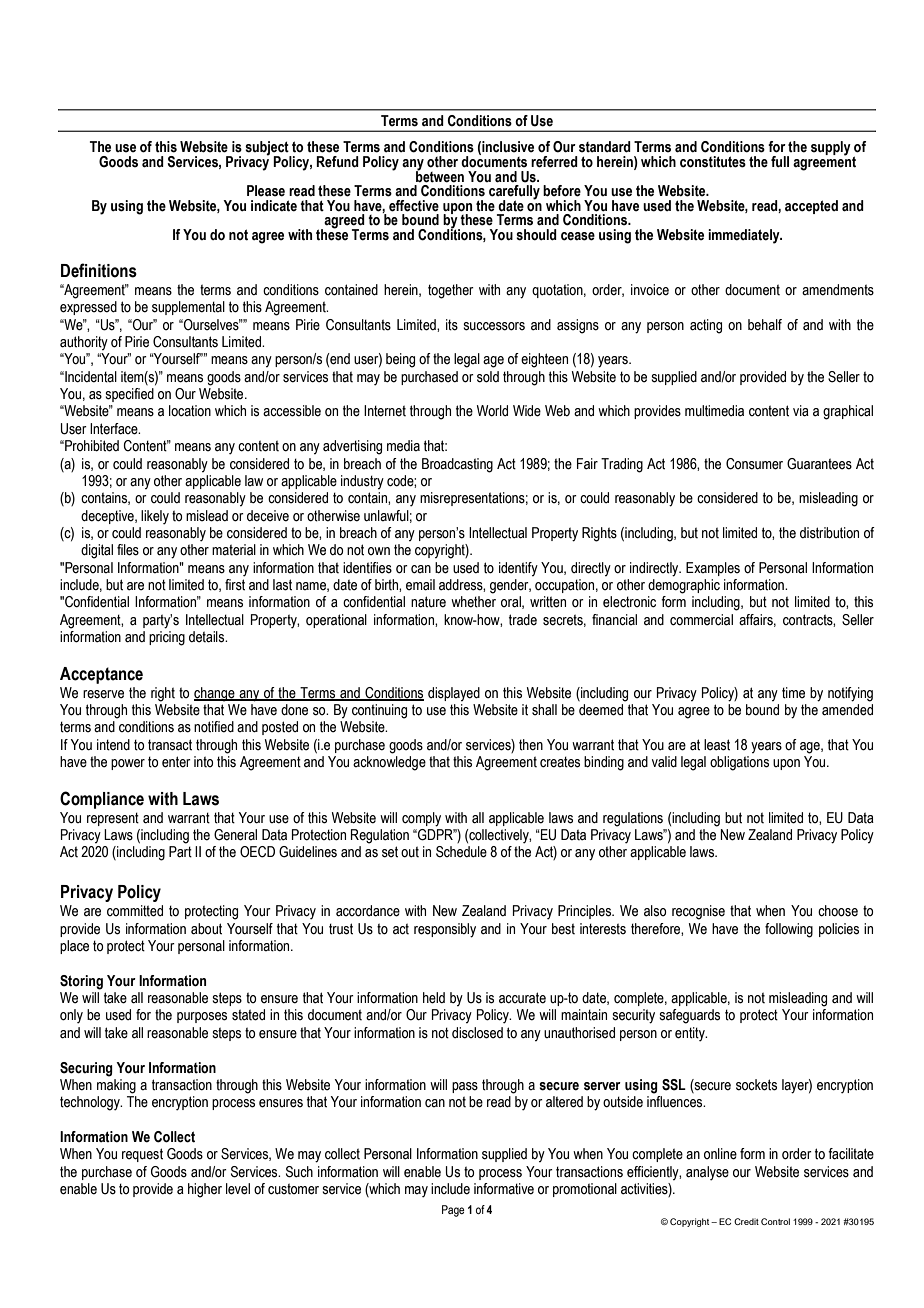 This document has width=924, height=1308. I want to click on change, so click(215, 694).
